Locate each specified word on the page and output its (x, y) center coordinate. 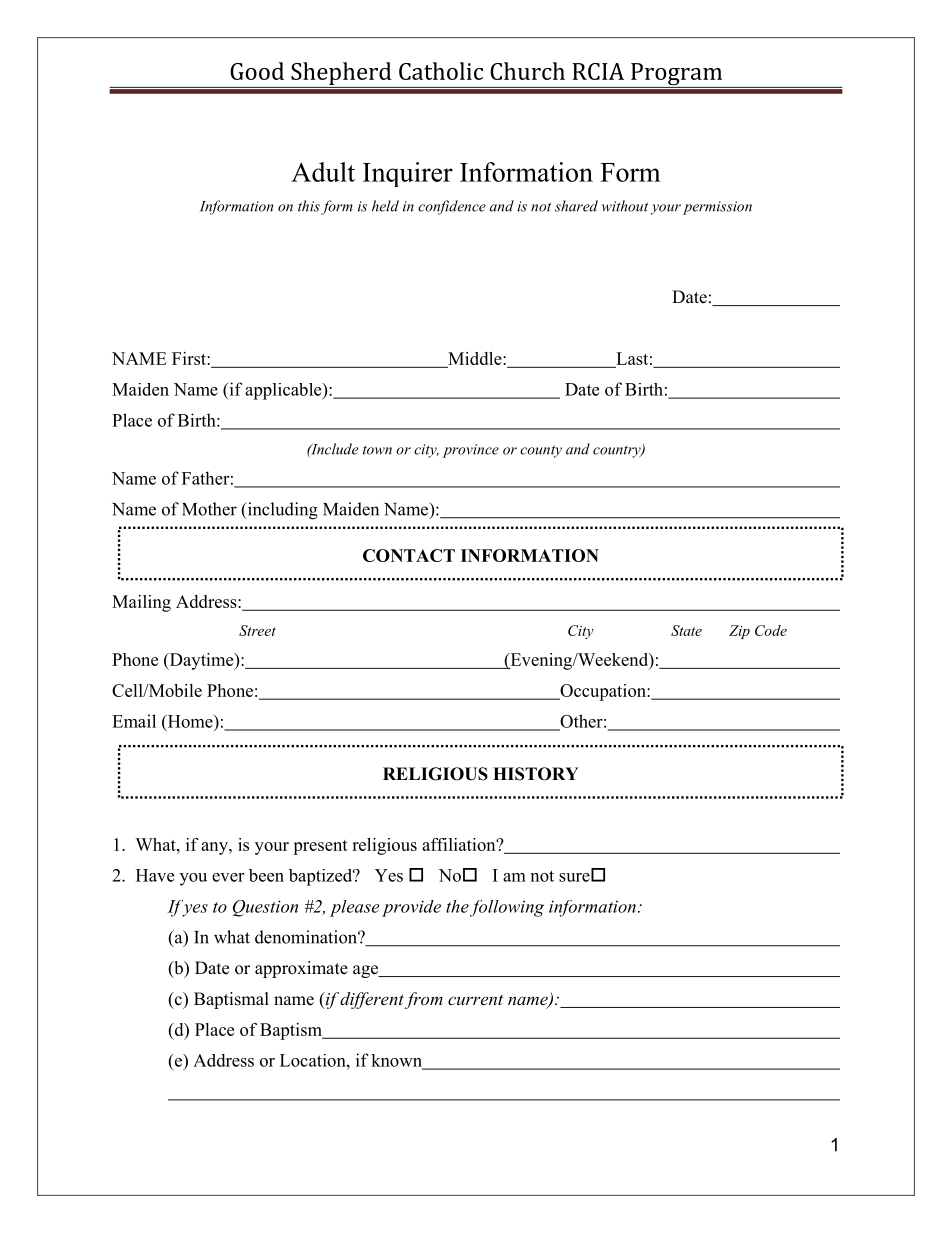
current (475, 999)
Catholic (441, 71)
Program (676, 75)
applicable (284, 391)
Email (134, 721)
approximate (301, 969)
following (507, 908)
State (686, 630)
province (471, 451)
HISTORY (536, 774)
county (541, 451)
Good (257, 71)
